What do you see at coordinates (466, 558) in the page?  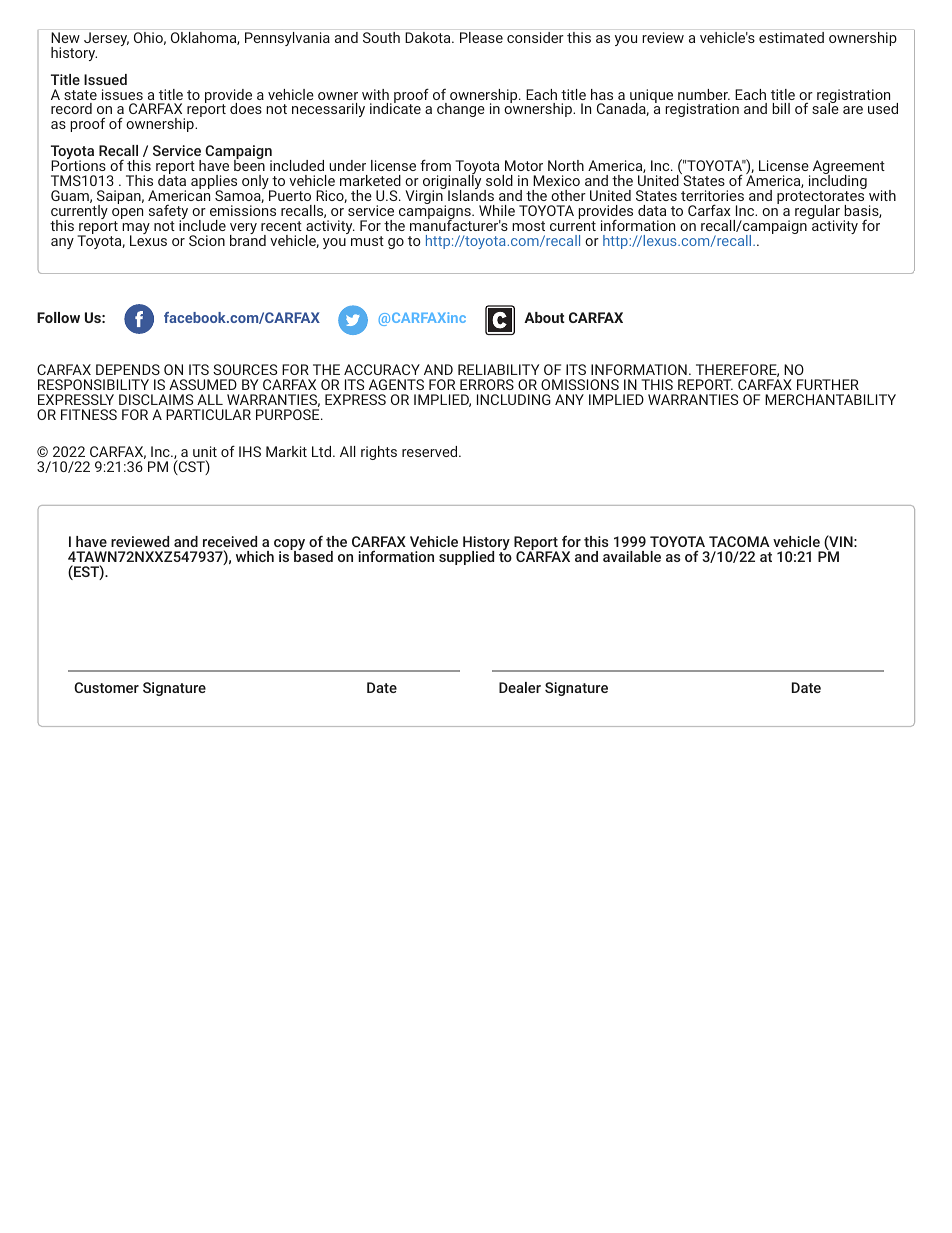 I see `supplied` at bounding box center [466, 558].
